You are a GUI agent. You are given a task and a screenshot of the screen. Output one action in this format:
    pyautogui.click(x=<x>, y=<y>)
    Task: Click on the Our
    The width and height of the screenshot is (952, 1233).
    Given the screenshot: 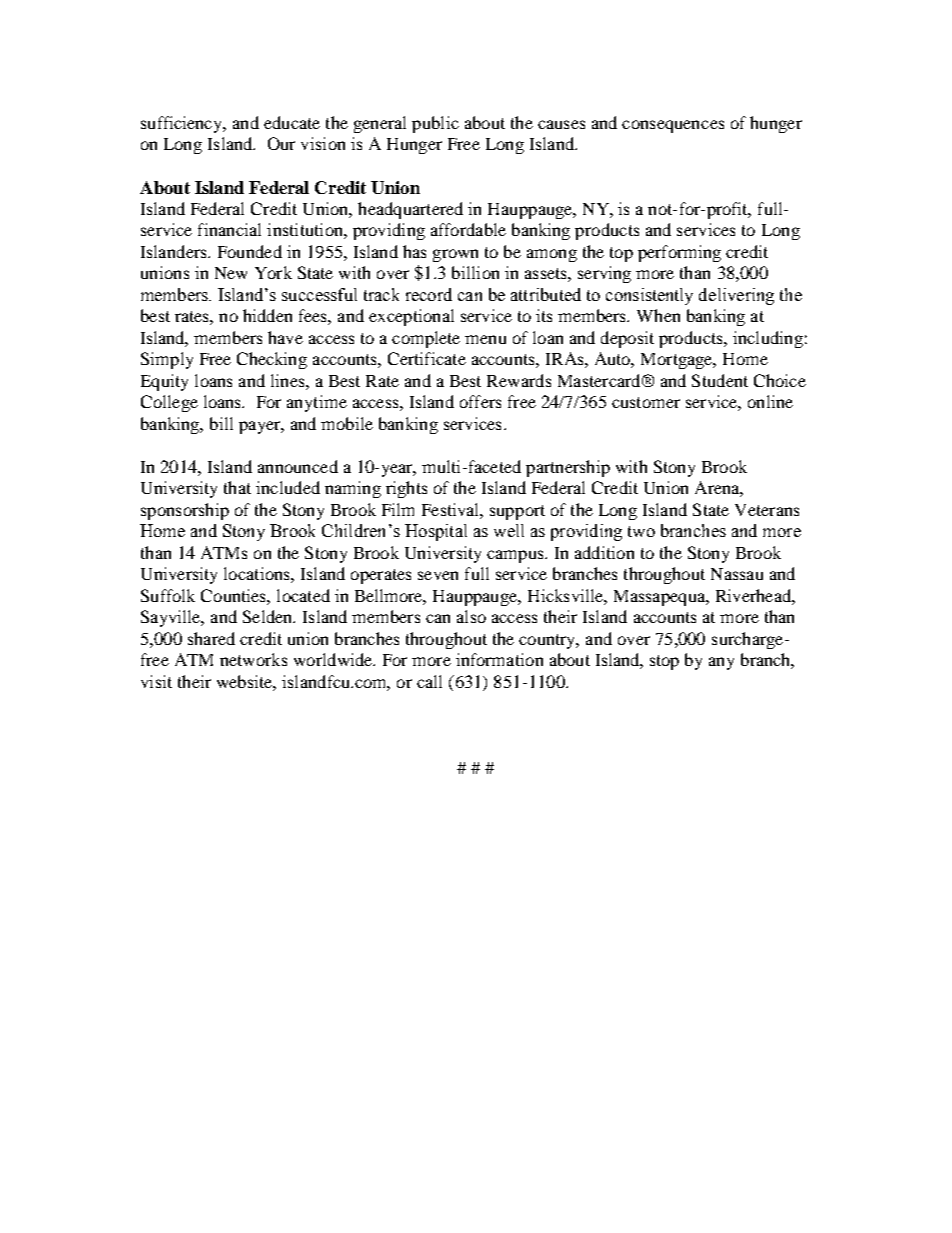 What is the action you would take?
    pyautogui.click(x=281, y=143)
